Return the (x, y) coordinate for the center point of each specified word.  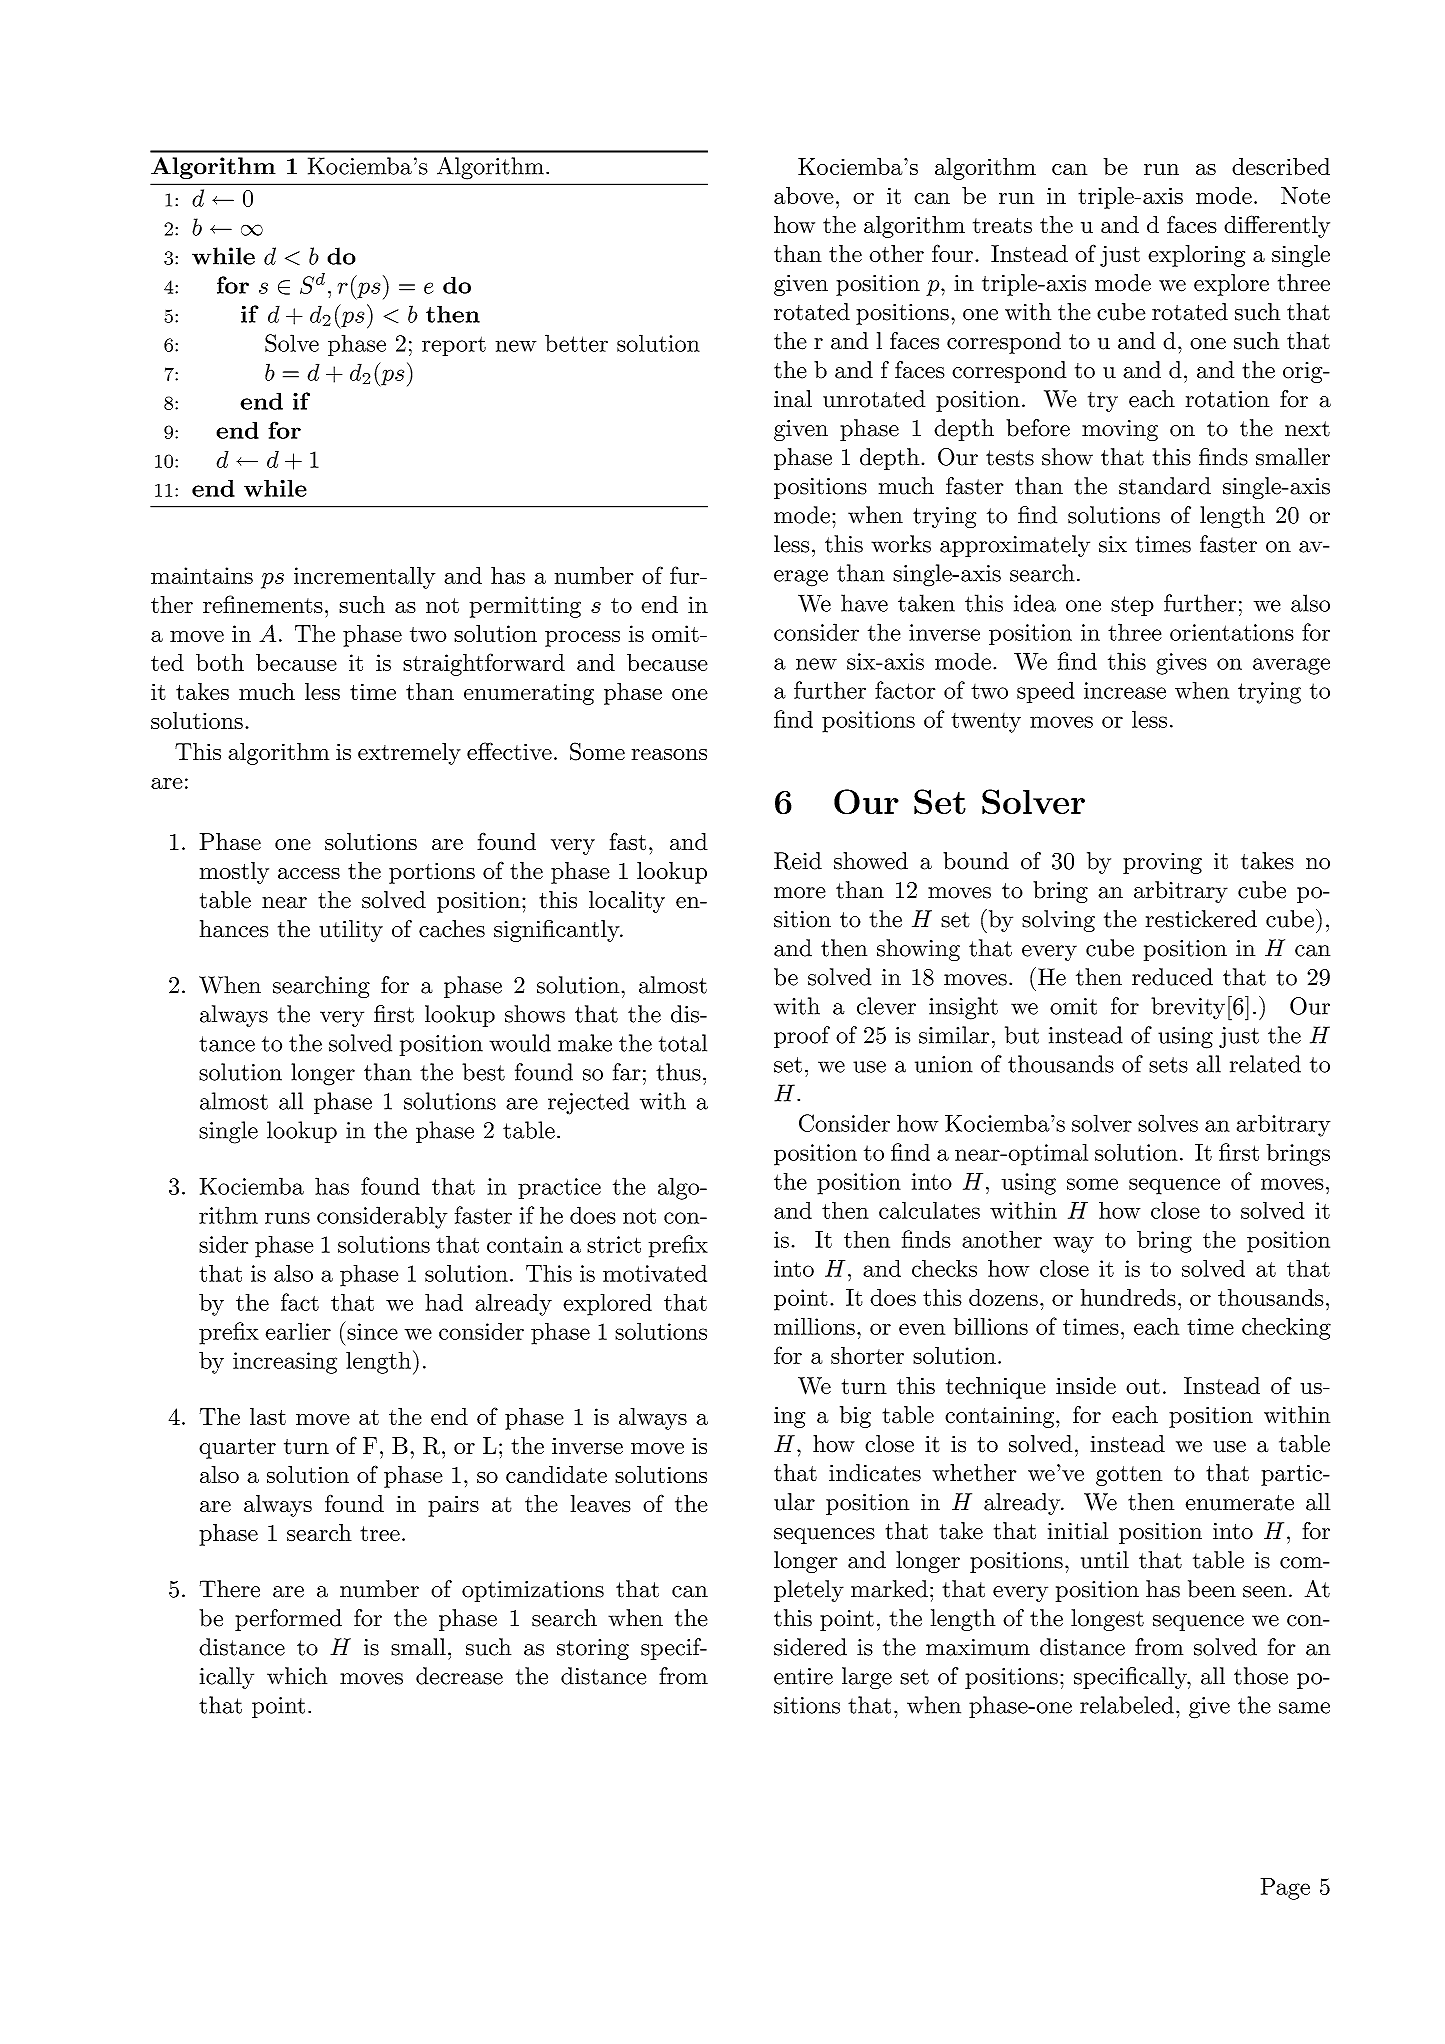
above (804, 195)
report (454, 346)
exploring (1196, 256)
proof (802, 1037)
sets (1168, 1065)
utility (351, 931)
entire (803, 1676)
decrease (459, 1676)
